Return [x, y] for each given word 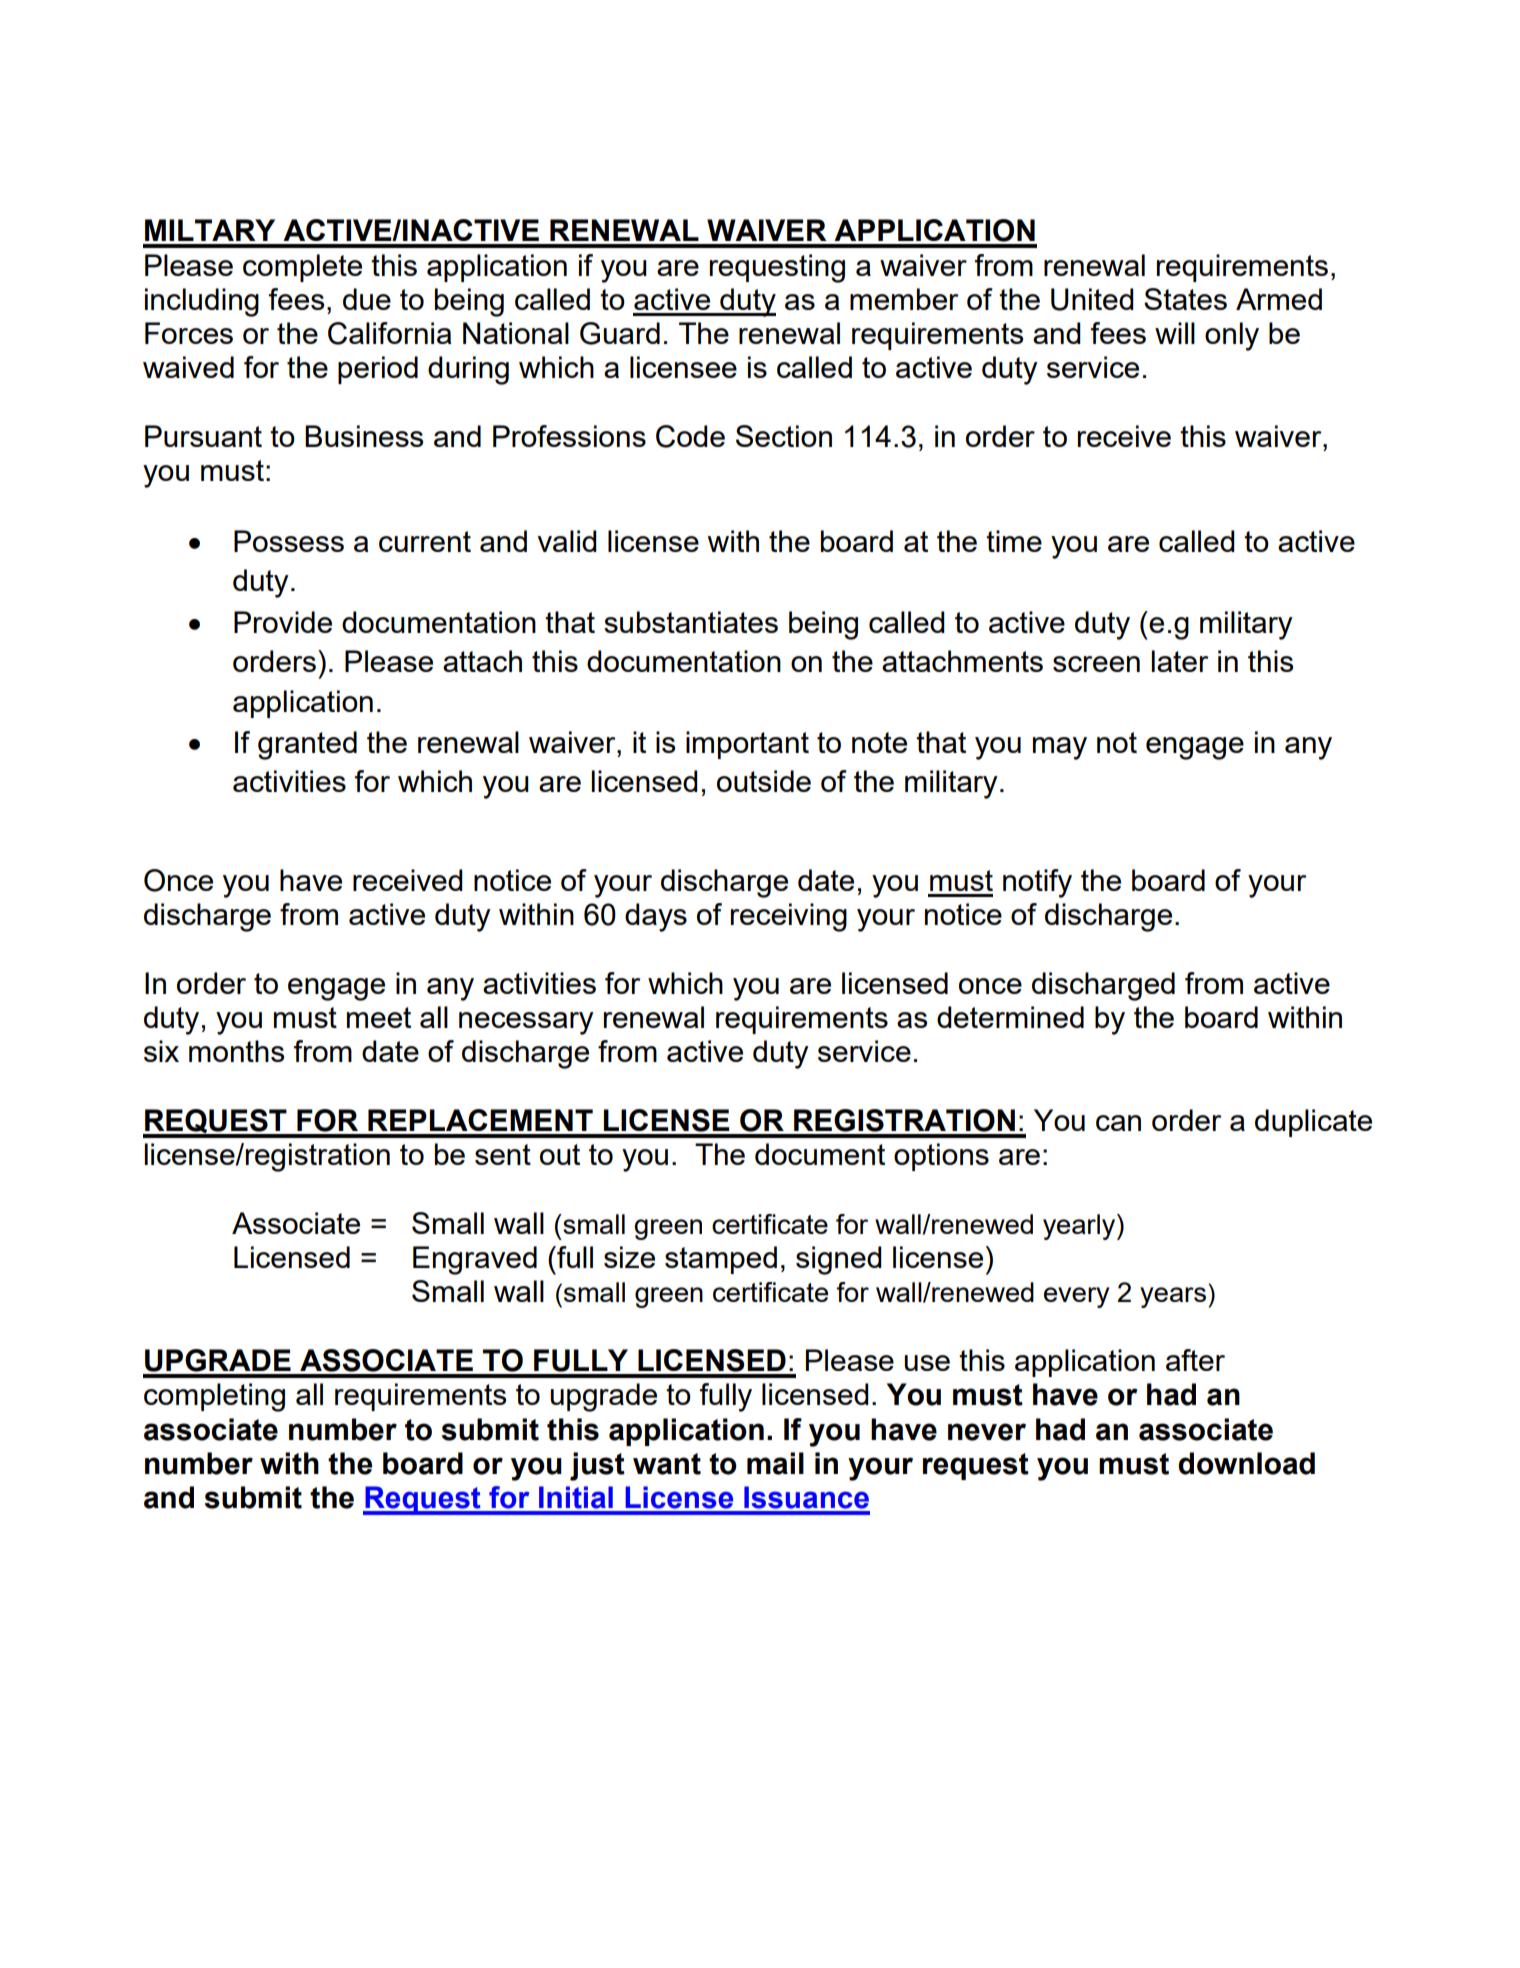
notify [1037, 883]
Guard [620, 333]
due [367, 299]
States [1185, 299]
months [236, 1051]
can [1118, 1123]
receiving [789, 917]
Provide [283, 622]
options [941, 1157]
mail [775, 1463]
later [1180, 661]
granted [307, 745]
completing [214, 1397]
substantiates [691, 622]
